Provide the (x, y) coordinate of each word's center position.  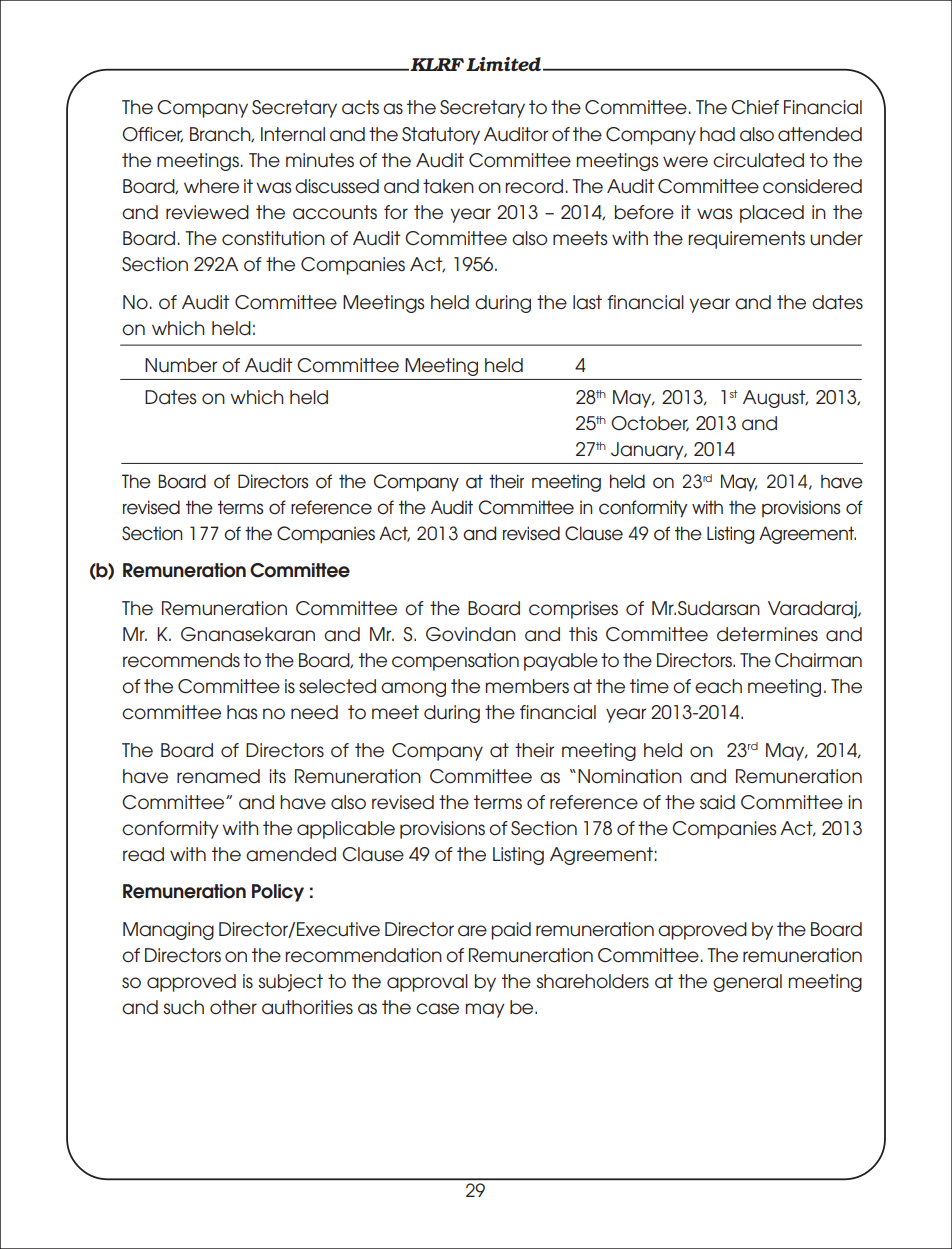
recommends (181, 660)
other (233, 1007)
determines (767, 634)
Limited (505, 64)
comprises (573, 610)
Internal (293, 134)
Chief (755, 107)
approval (427, 983)
